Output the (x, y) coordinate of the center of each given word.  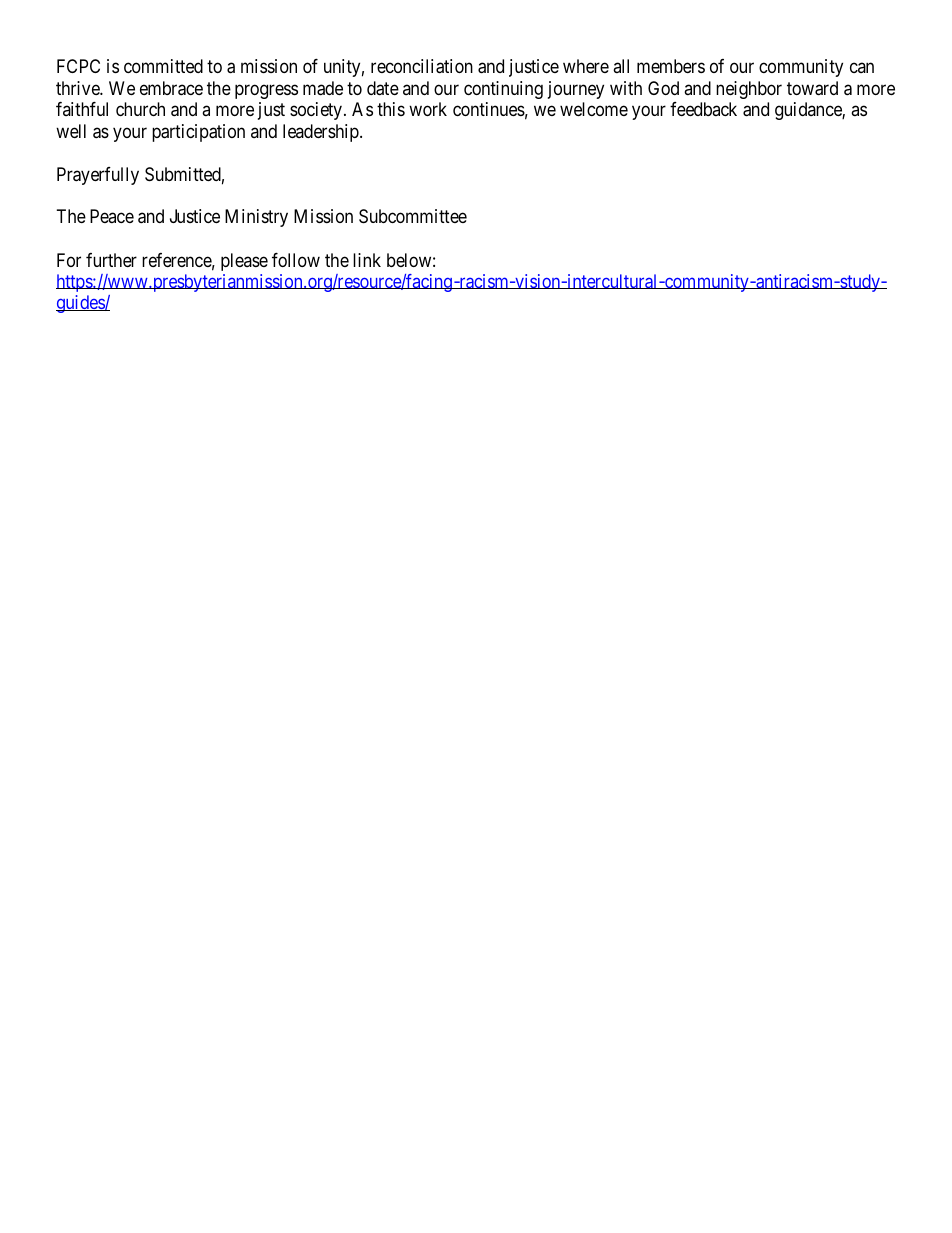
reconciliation (422, 66)
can (862, 68)
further (111, 260)
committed (163, 66)
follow (296, 260)
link (367, 260)
